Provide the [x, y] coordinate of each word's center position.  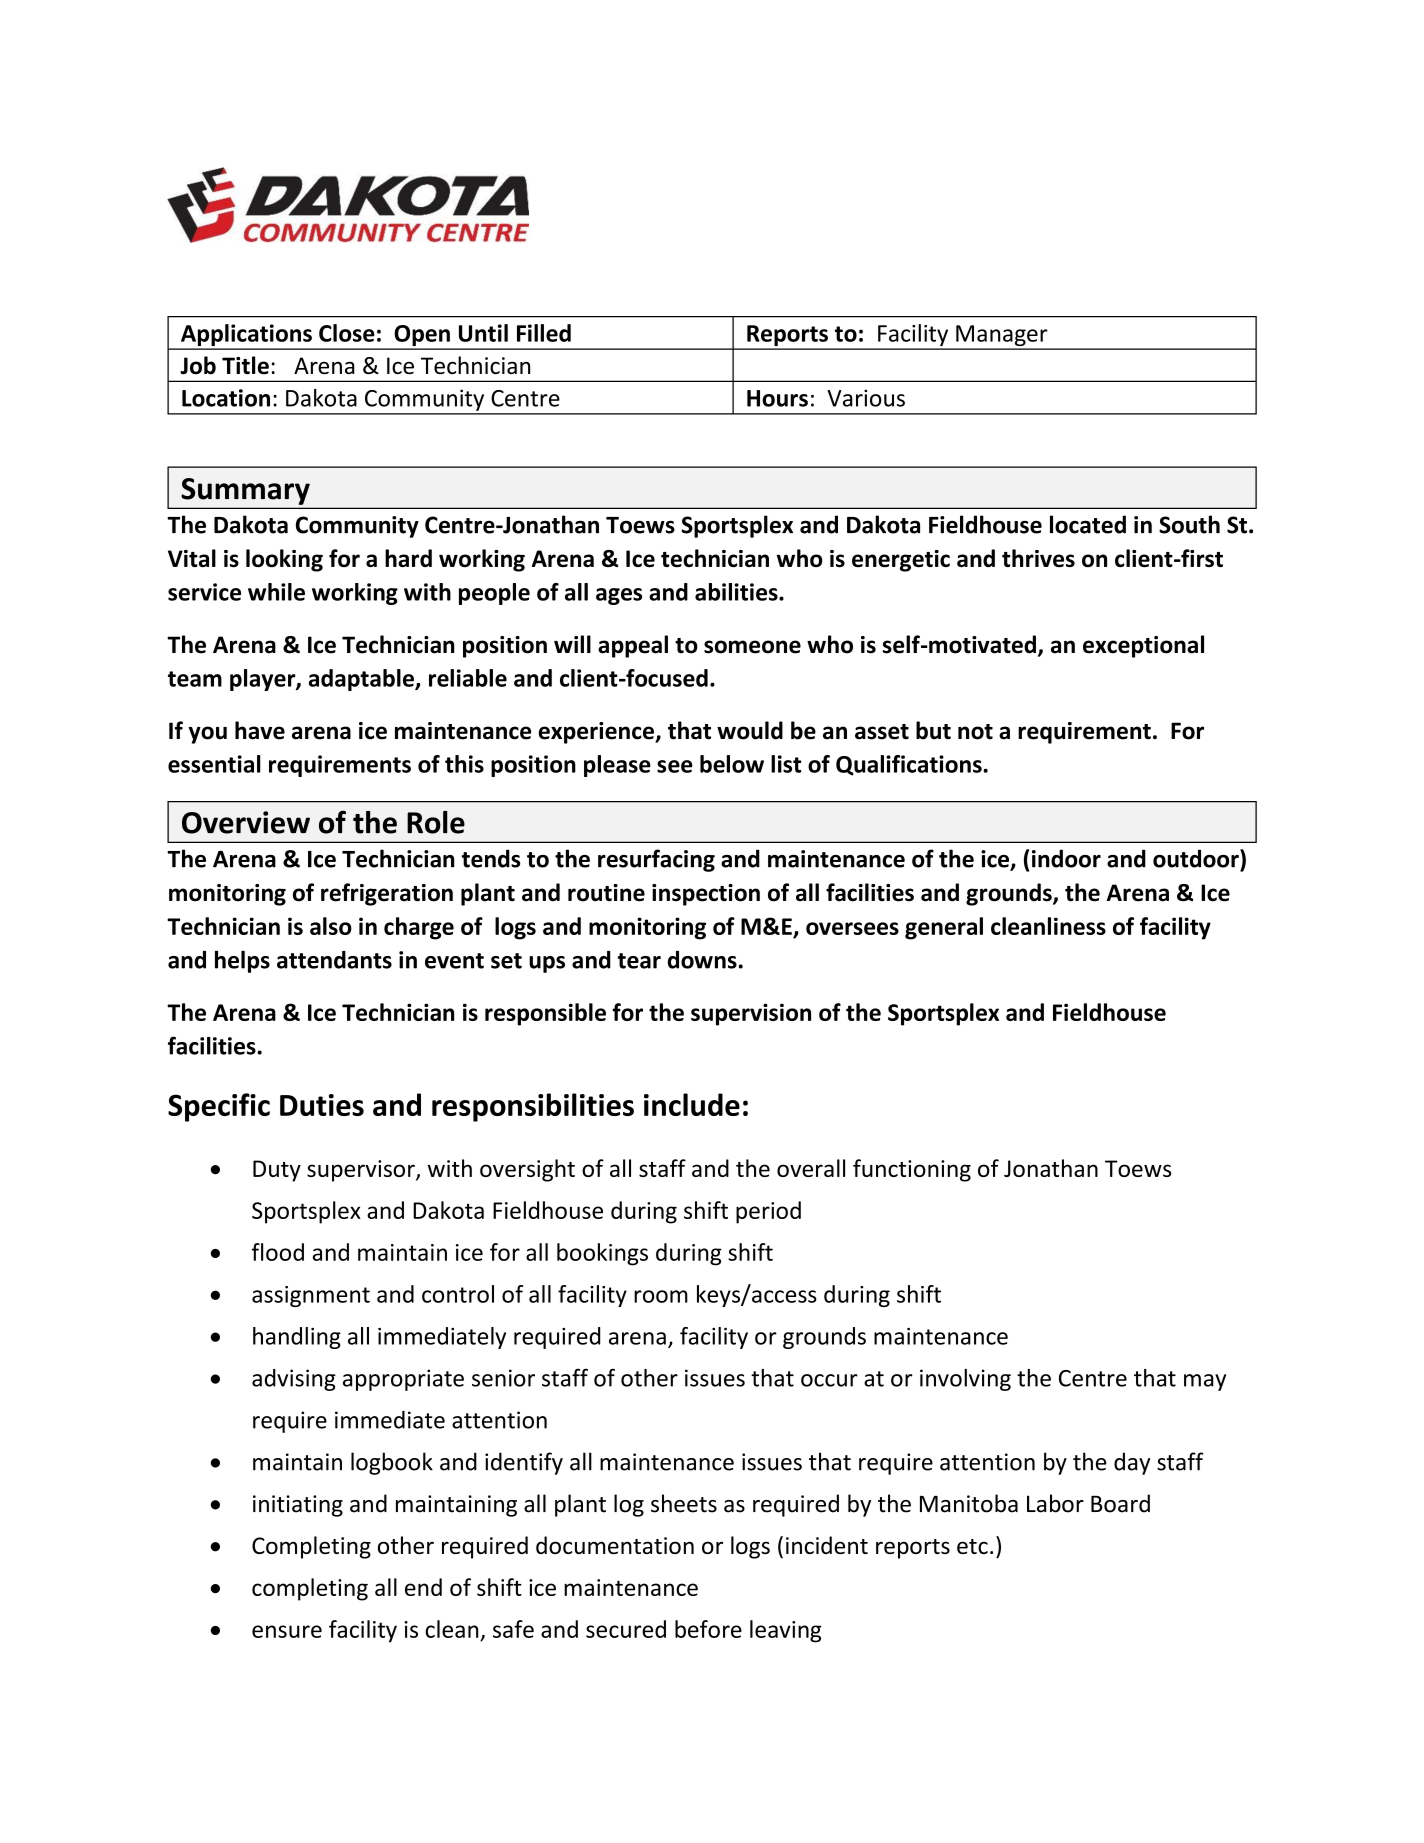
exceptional [1143, 646]
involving [965, 1380]
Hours [777, 398]
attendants [334, 960]
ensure [287, 1631]
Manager [1002, 337]
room [661, 1296]
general [944, 928]
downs [702, 960]
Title [245, 365]
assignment [311, 1296]
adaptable [362, 680]
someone [752, 647]
